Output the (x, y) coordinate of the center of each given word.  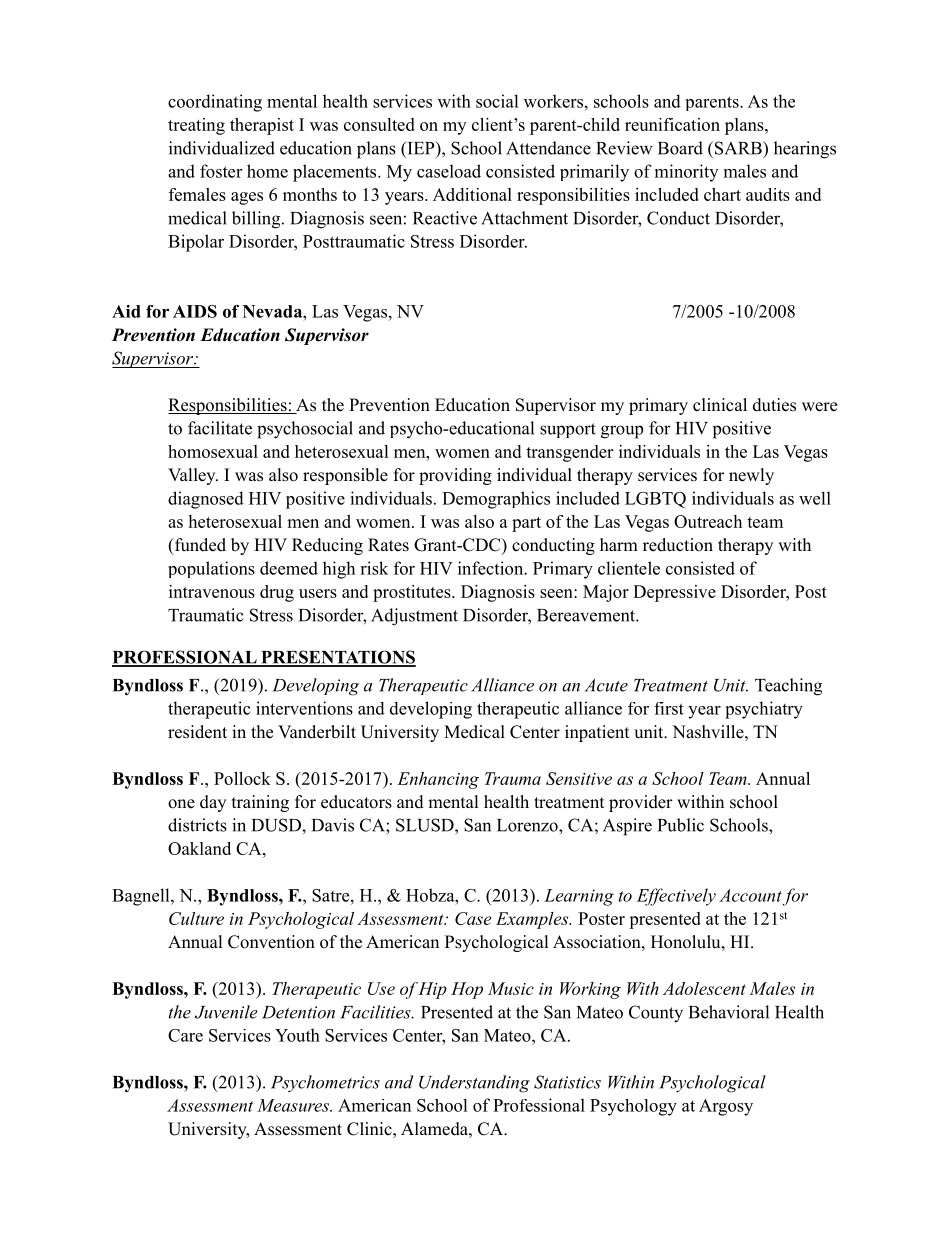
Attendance (548, 148)
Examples (533, 920)
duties (774, 405)
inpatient (597, 733)
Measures (294, 1105)
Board (680, 148)
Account (750, 895)
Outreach (708, 521)
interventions (304, 708)
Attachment (524, 218)
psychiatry (764, 710)
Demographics (496, 500)
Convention (271, 942)
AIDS (195, 311)
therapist (262, 126)
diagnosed (206, 500)
